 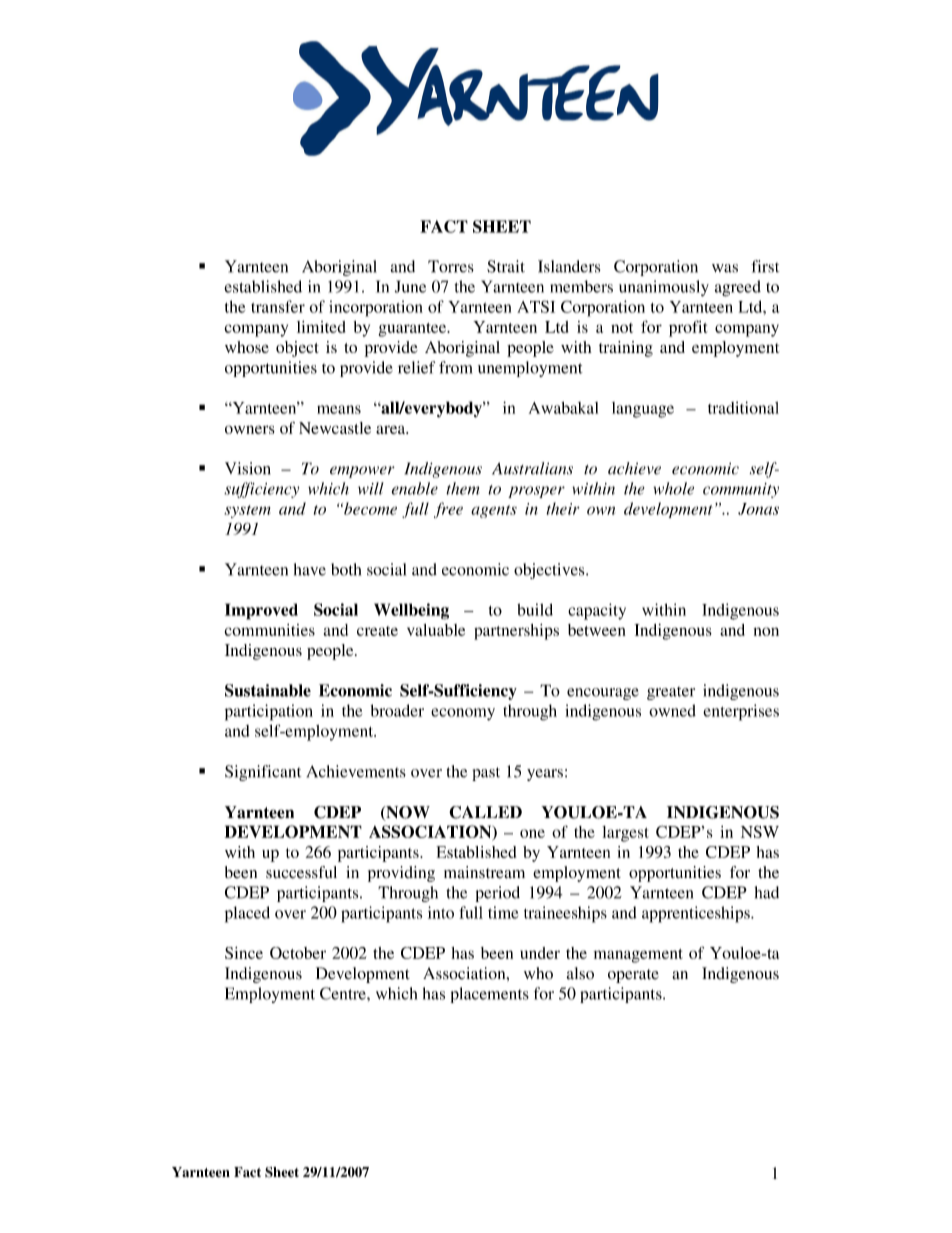 What do you see at coordinates (298, 953) in the screenshot?
I see `October` at bounding box center [298, 953].
